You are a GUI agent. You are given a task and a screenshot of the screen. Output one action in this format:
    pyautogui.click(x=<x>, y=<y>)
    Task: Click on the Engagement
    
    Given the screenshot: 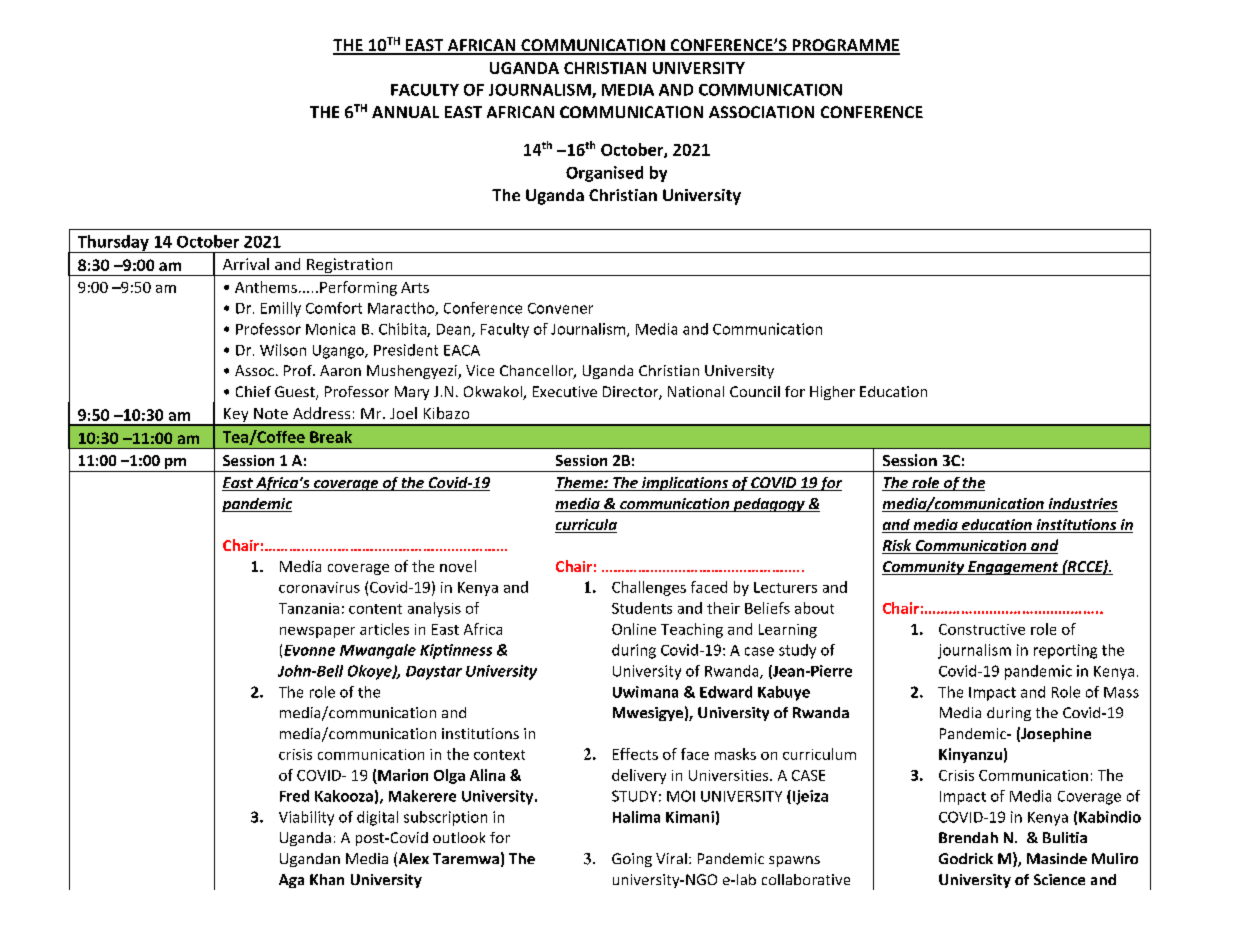 What is the action you would take?
    pyautogui.click(x=1013, y=568)
